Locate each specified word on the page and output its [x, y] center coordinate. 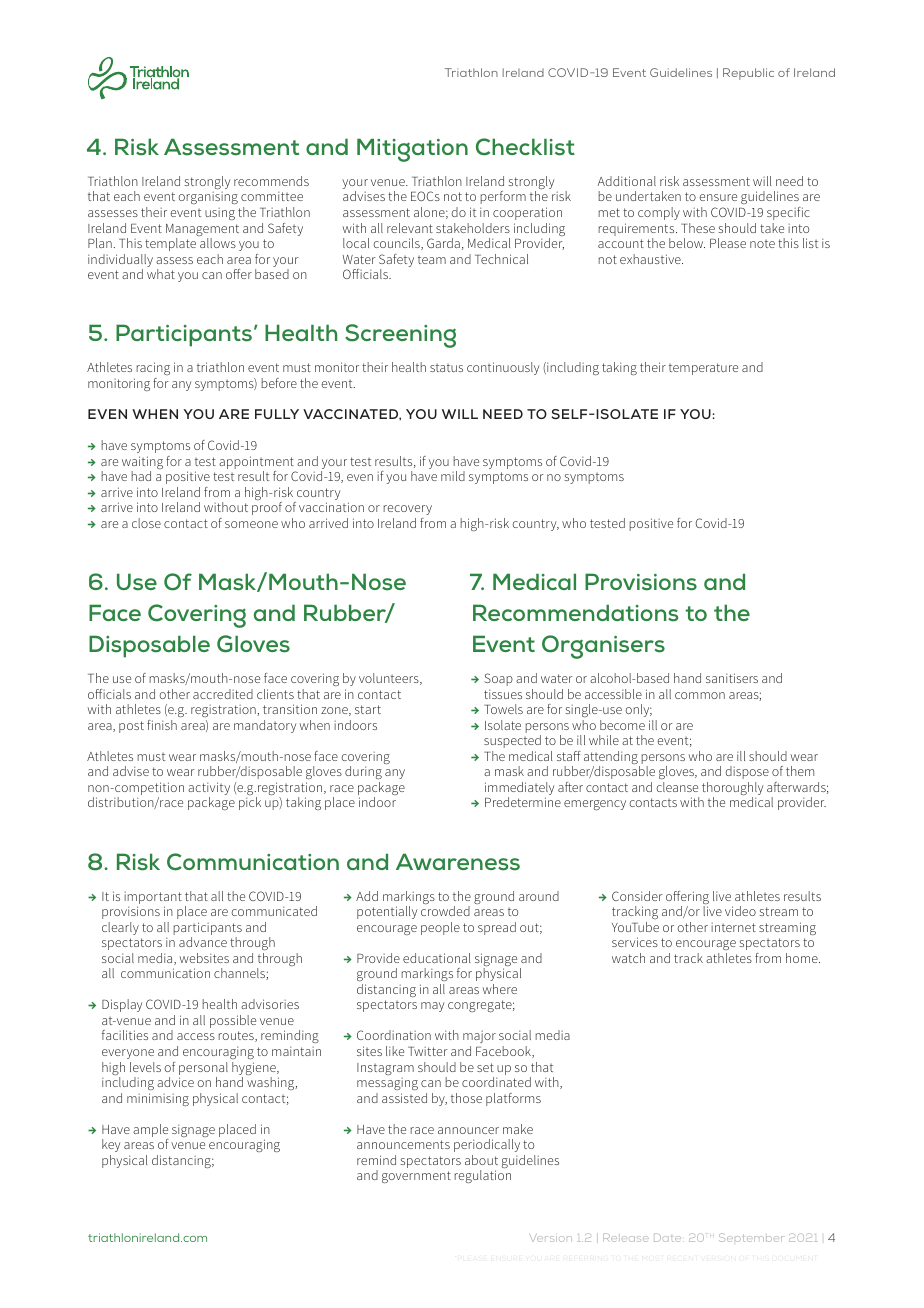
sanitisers [732, 678]
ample [151, 1132]
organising [208, 198]
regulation [482, 1176]
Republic [748, 74]
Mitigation [412, 150]
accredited [223, 694]
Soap [498, 679]
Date [667, 1238]
